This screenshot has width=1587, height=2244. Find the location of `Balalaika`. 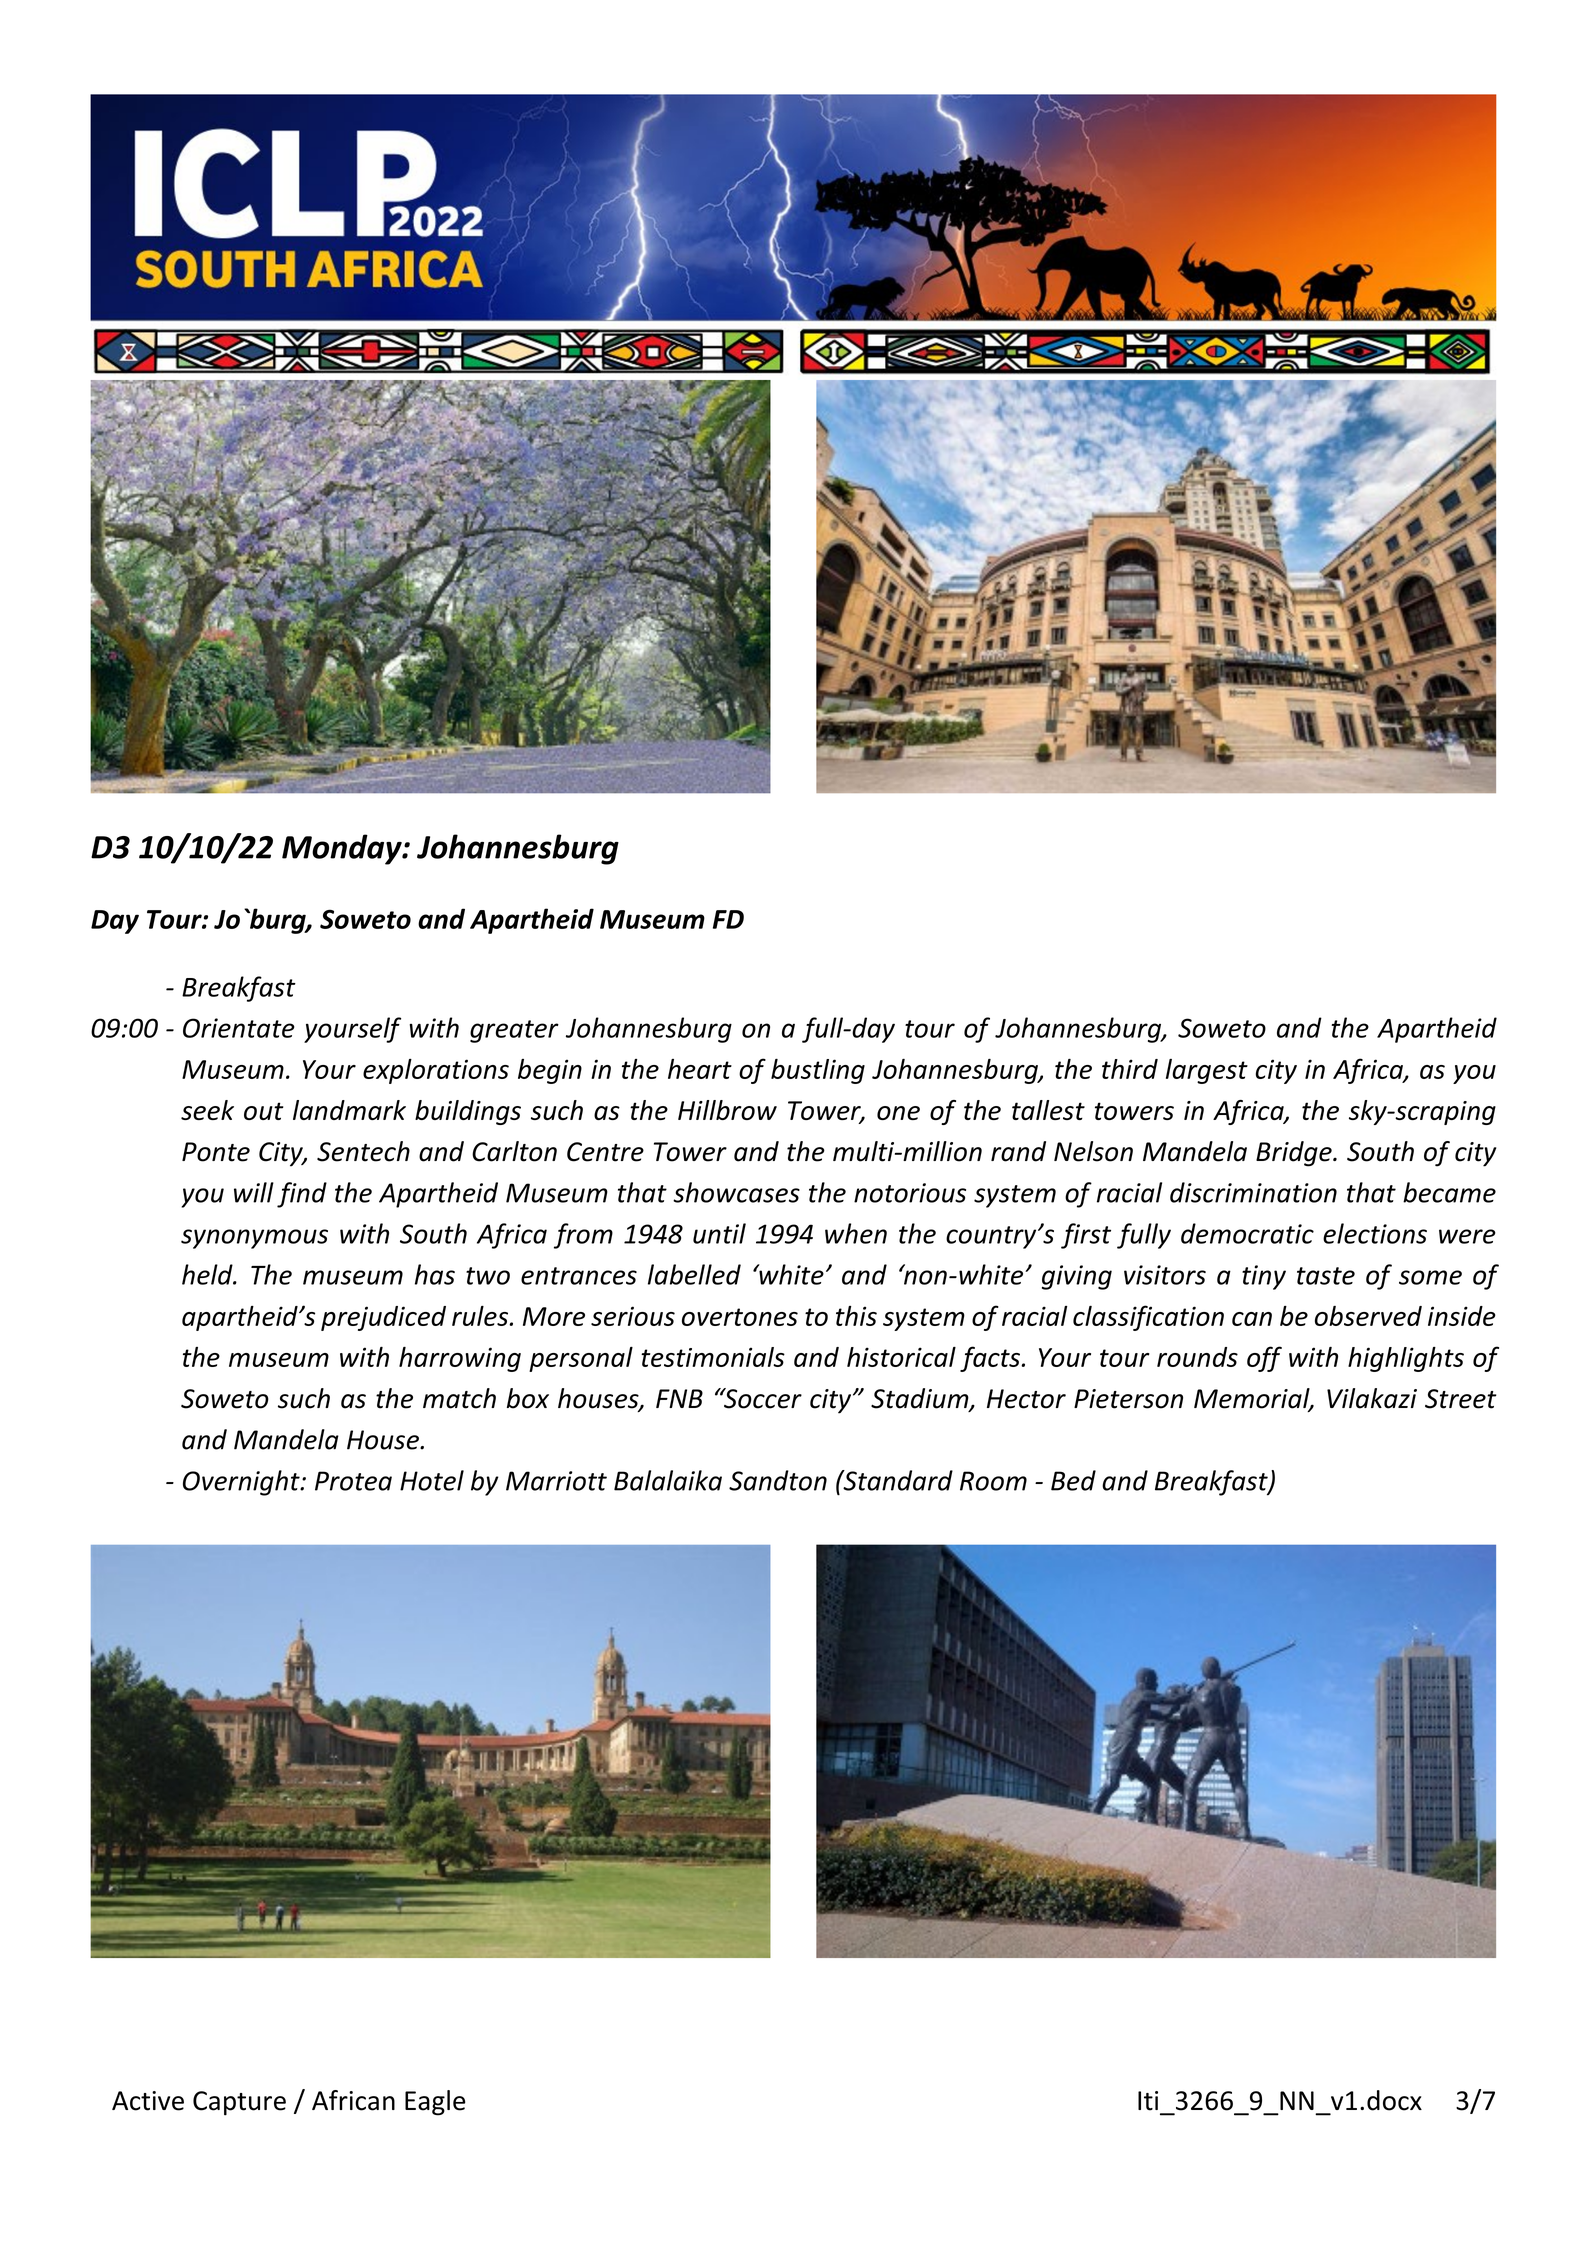

Balalaika is located at coordinates (668, 1480).
